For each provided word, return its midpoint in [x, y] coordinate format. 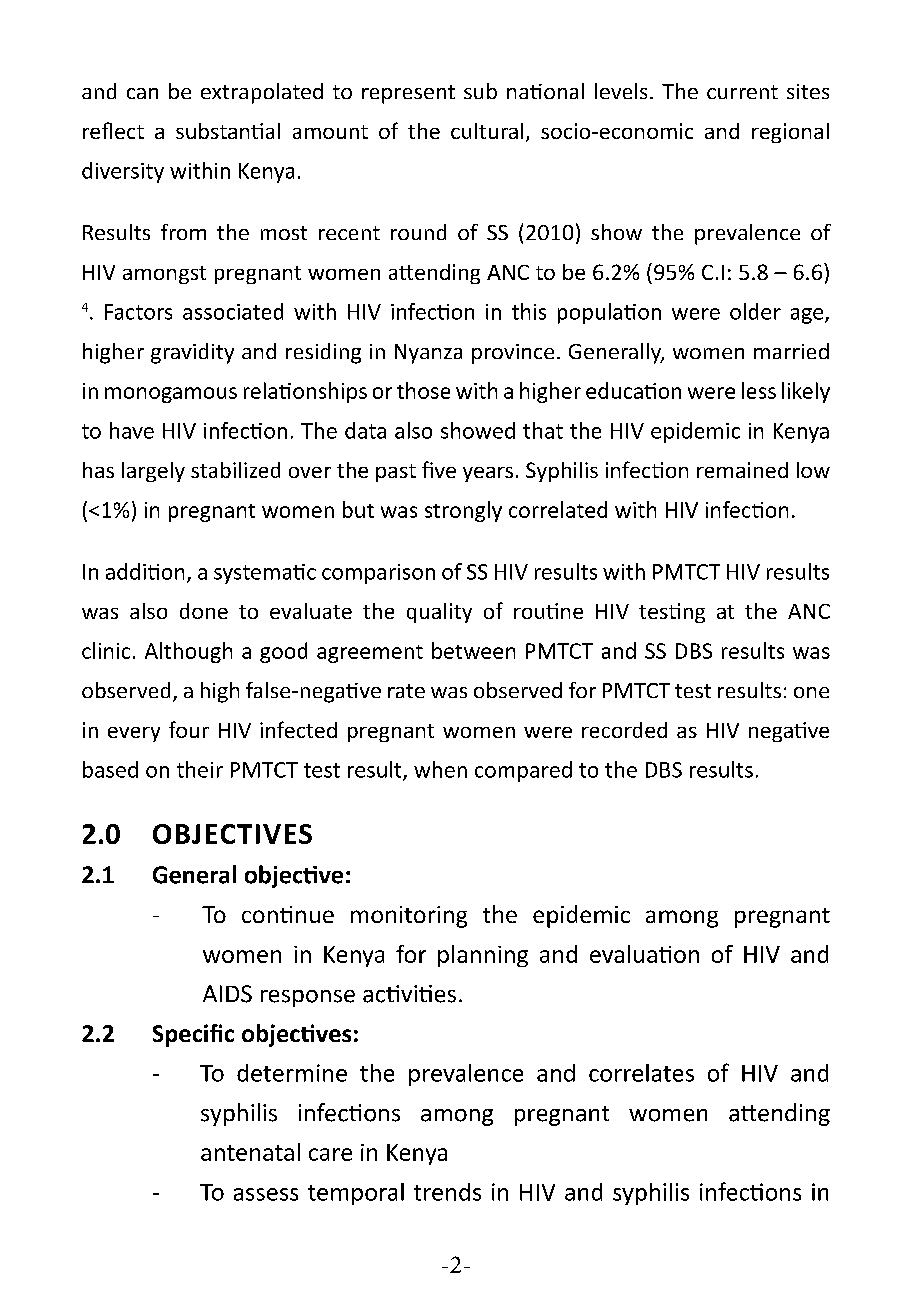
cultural [487, 131]
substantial [228, 131]
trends [447, 1192]
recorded [624, 730]
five [439, 469]
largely [153, 472]
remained [742, 470]
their [200, 769]
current [742, 92]
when [440, 769]
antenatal [250, 1152]
